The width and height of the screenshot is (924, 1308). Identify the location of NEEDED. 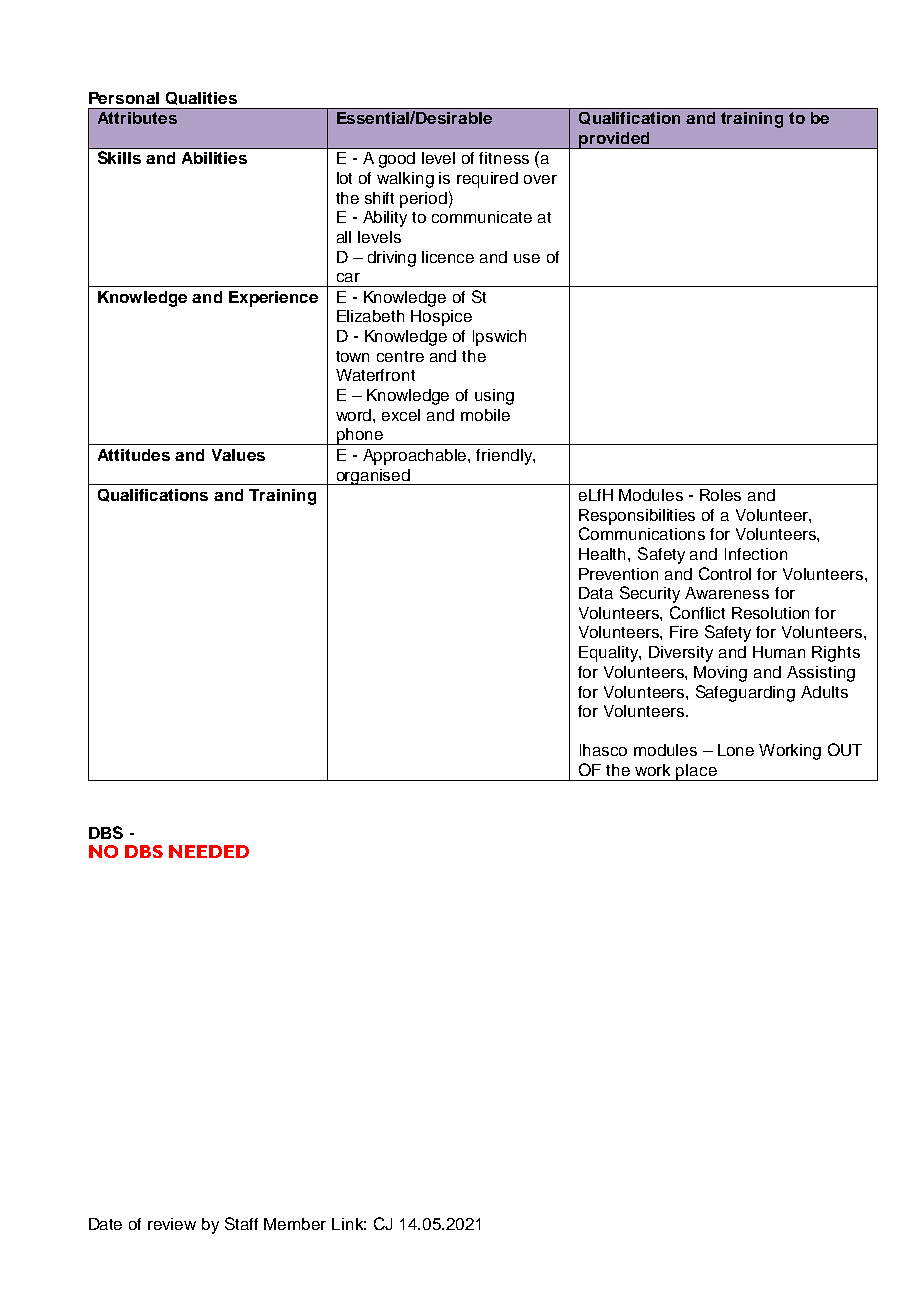
(209, 851).
